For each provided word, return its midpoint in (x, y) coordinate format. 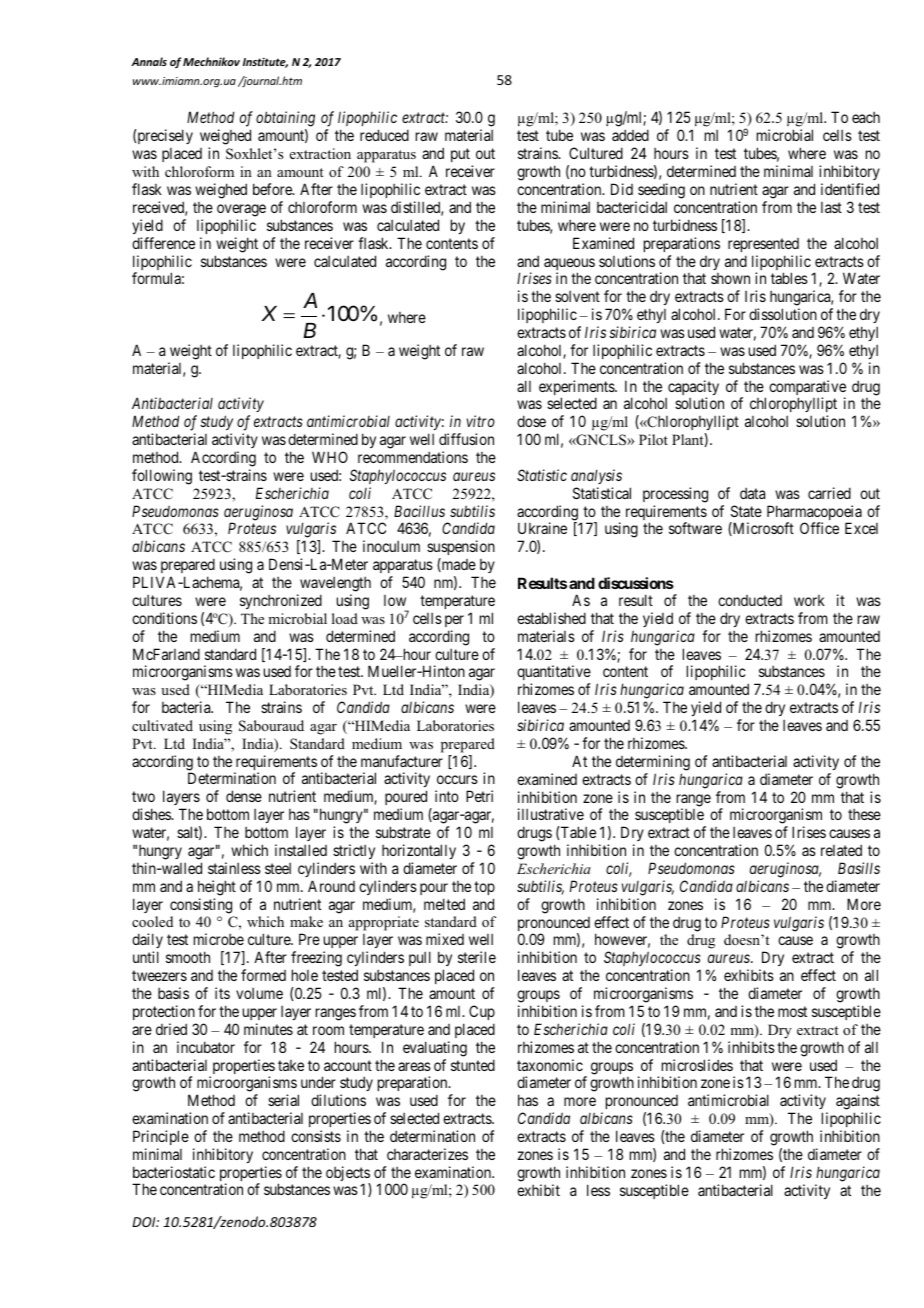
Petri (479, 796)
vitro (481, 421)
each (866, 117)
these (864, 814)
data (752, 493)
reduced (384, 135)
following (162, 477)
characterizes (427, 1154)
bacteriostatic (174, 1172)
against (858, 1103)
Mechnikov (211, 61)
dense (244, 796)
